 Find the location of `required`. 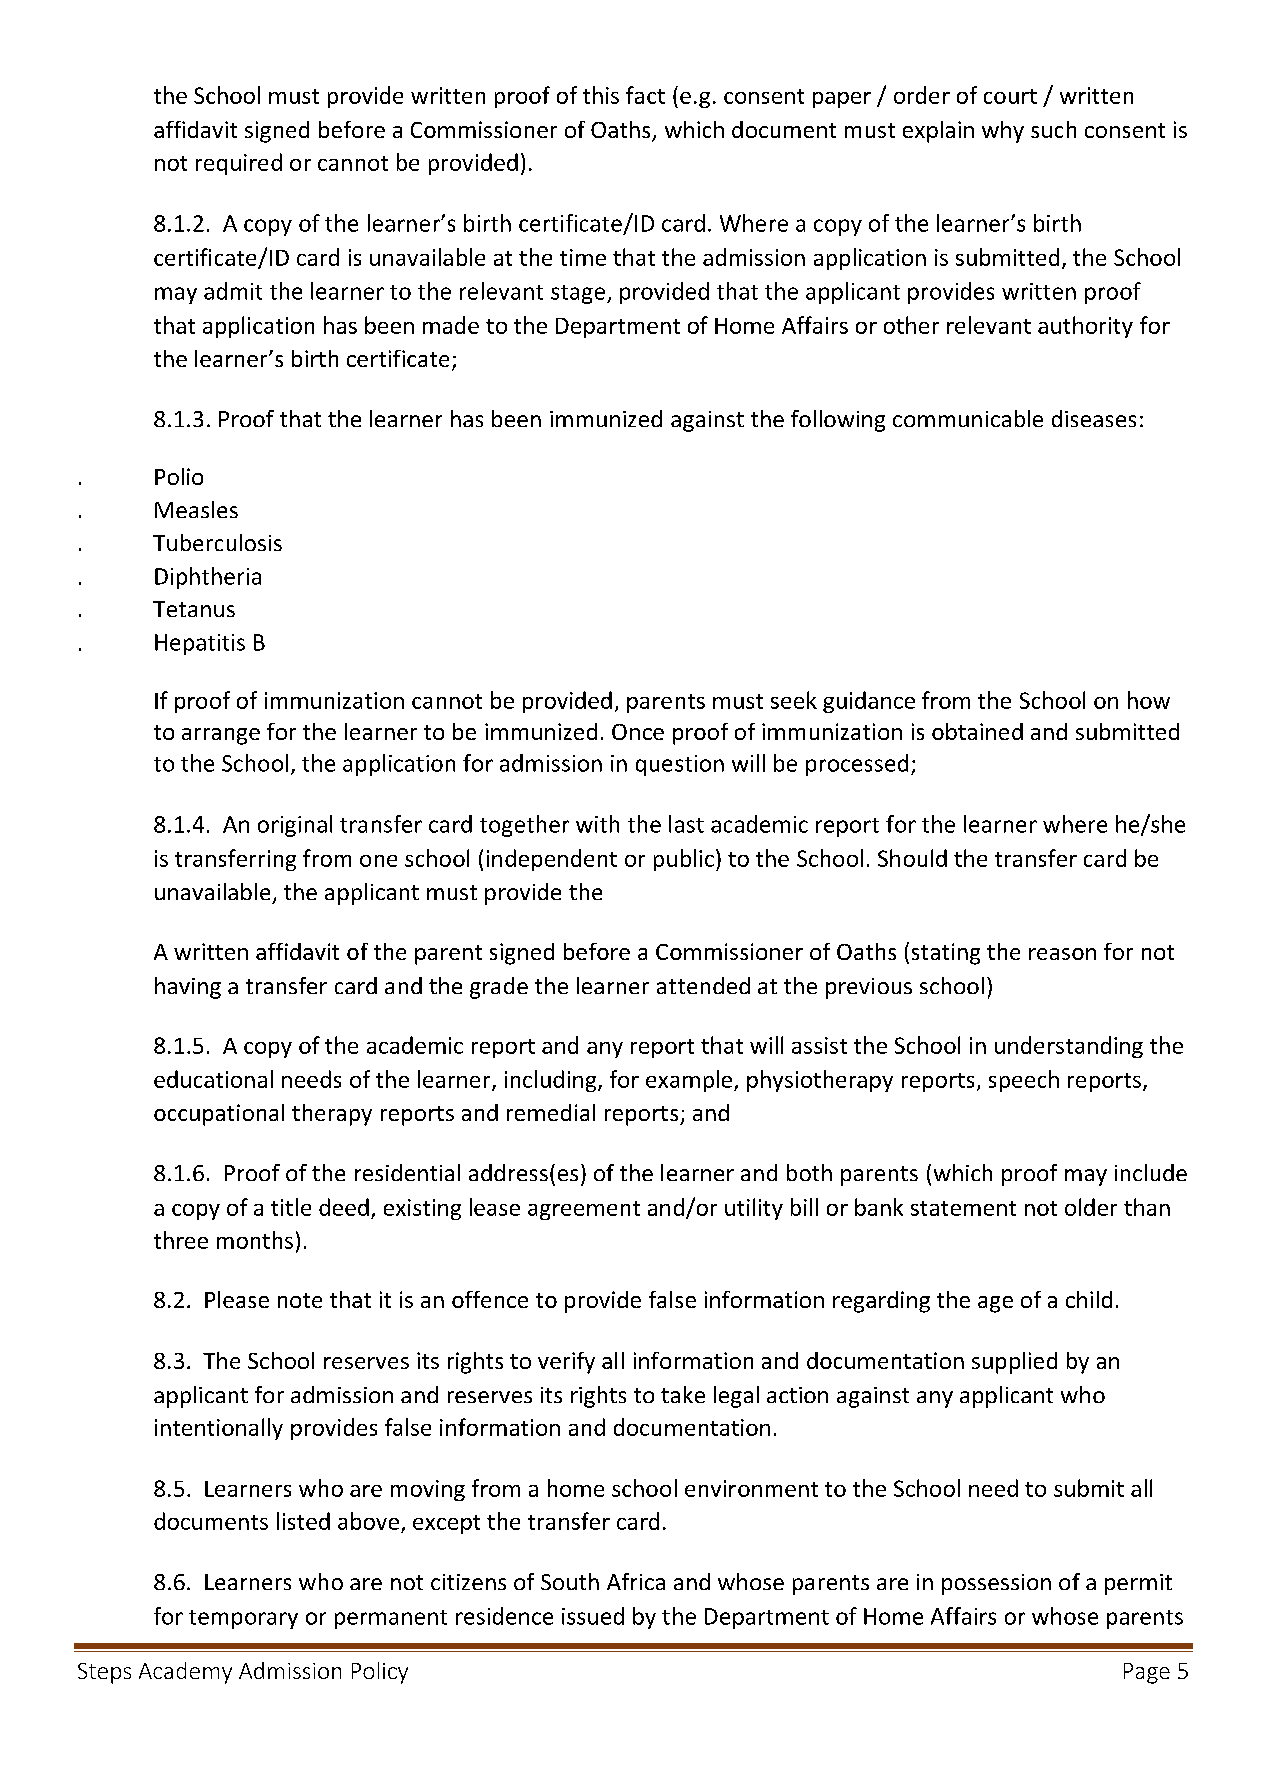

required is located at coordinates (239, 164).
